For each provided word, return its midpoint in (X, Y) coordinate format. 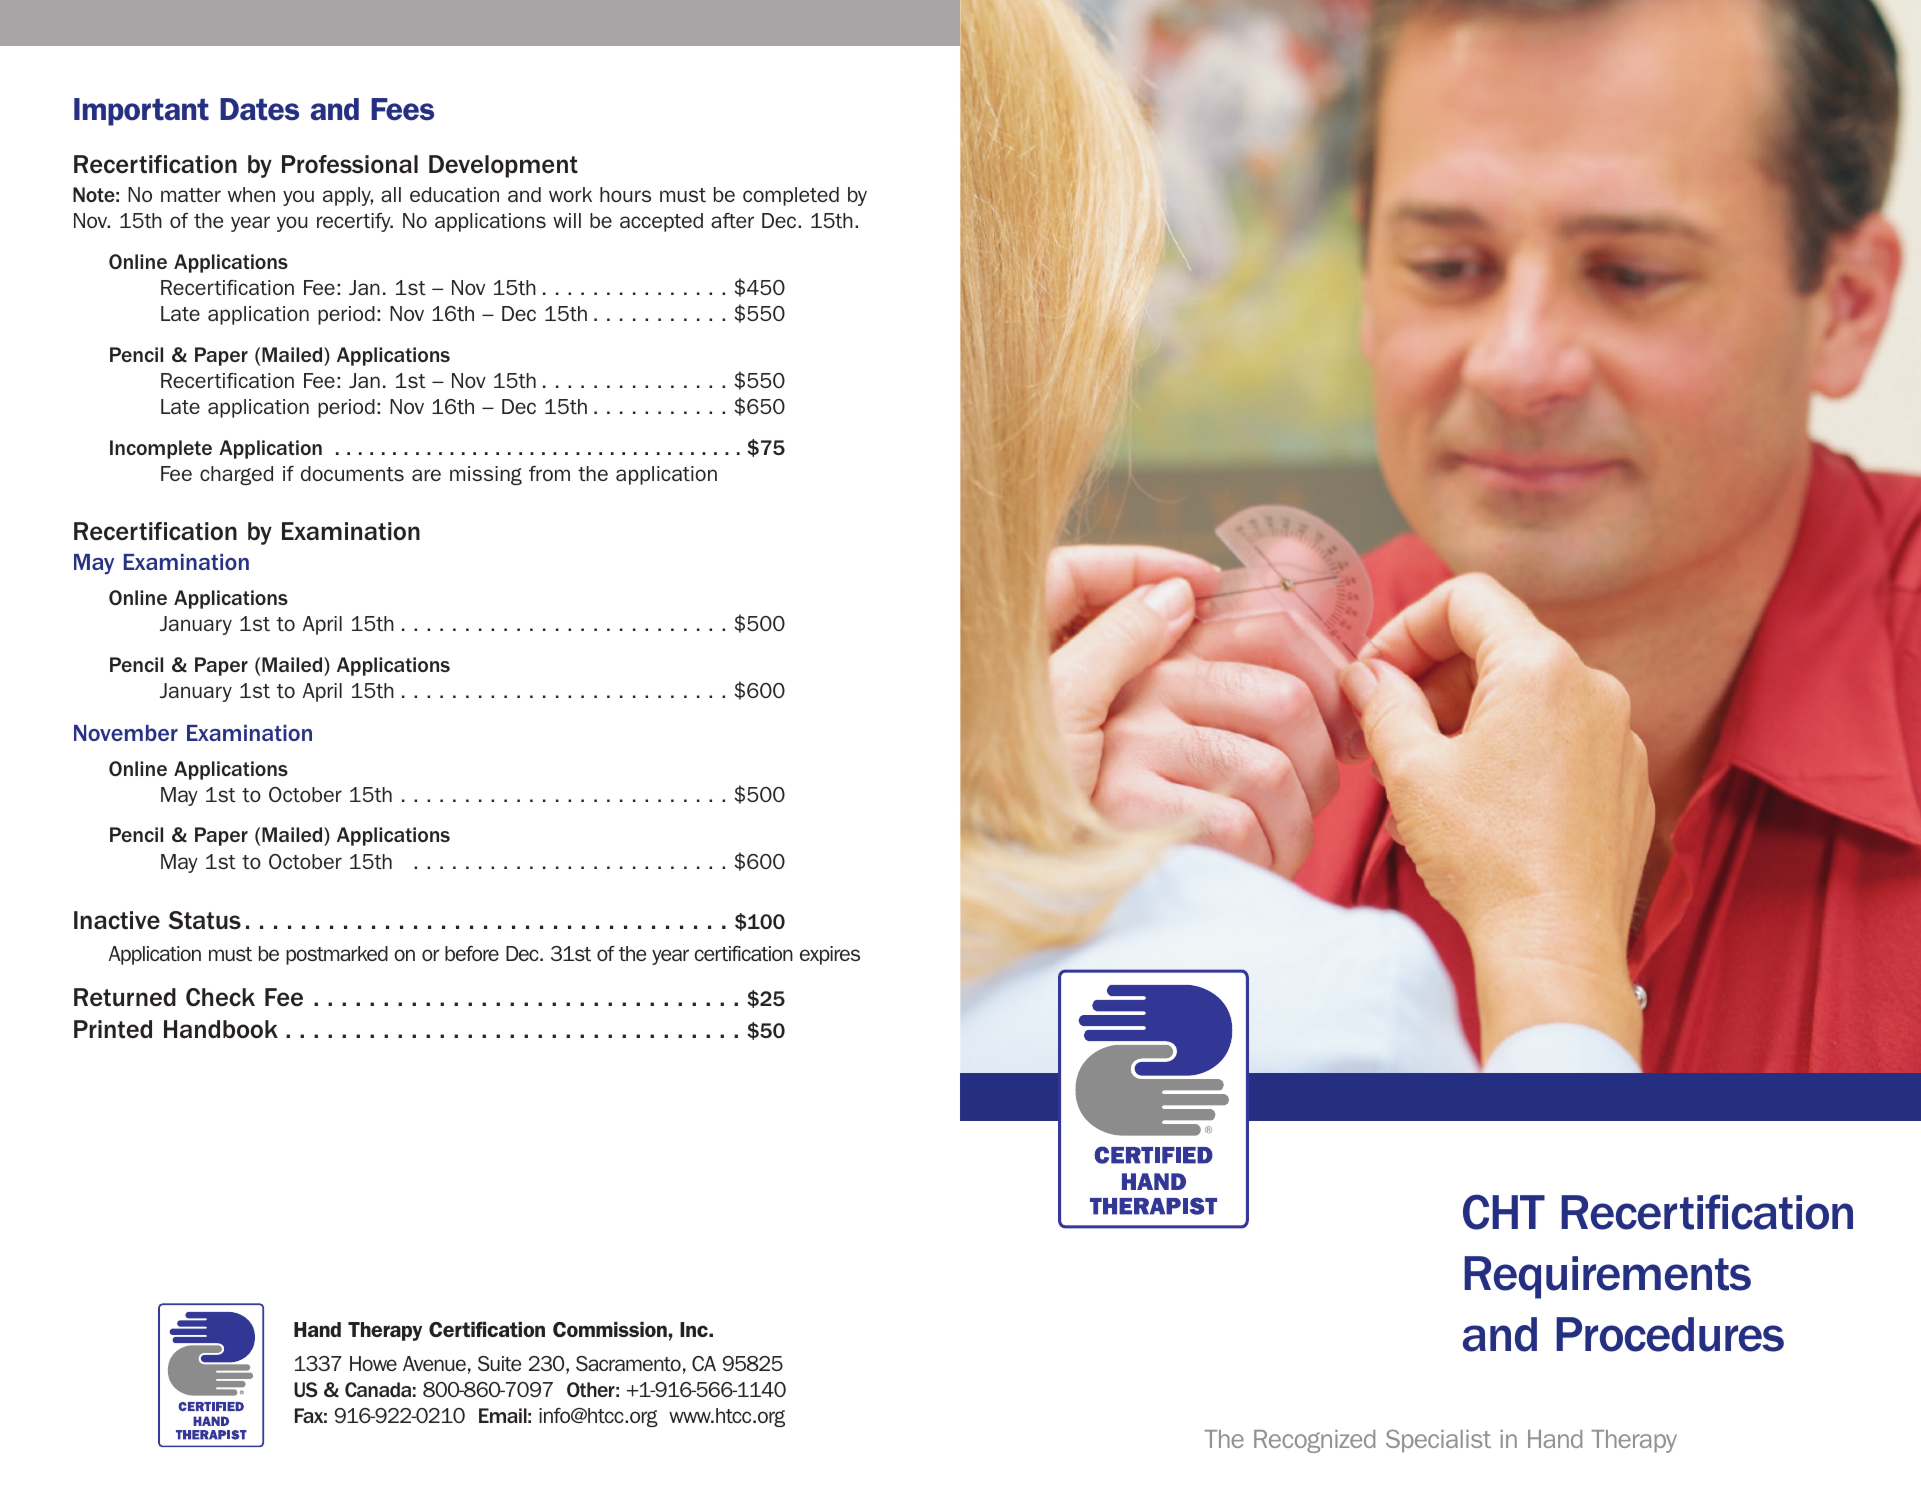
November (126, 733)
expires (830, 955)
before (472, 953)
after (732, 220)
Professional (350, 164)
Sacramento (628, 1363)
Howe (373, 1363)
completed (791, 196)
